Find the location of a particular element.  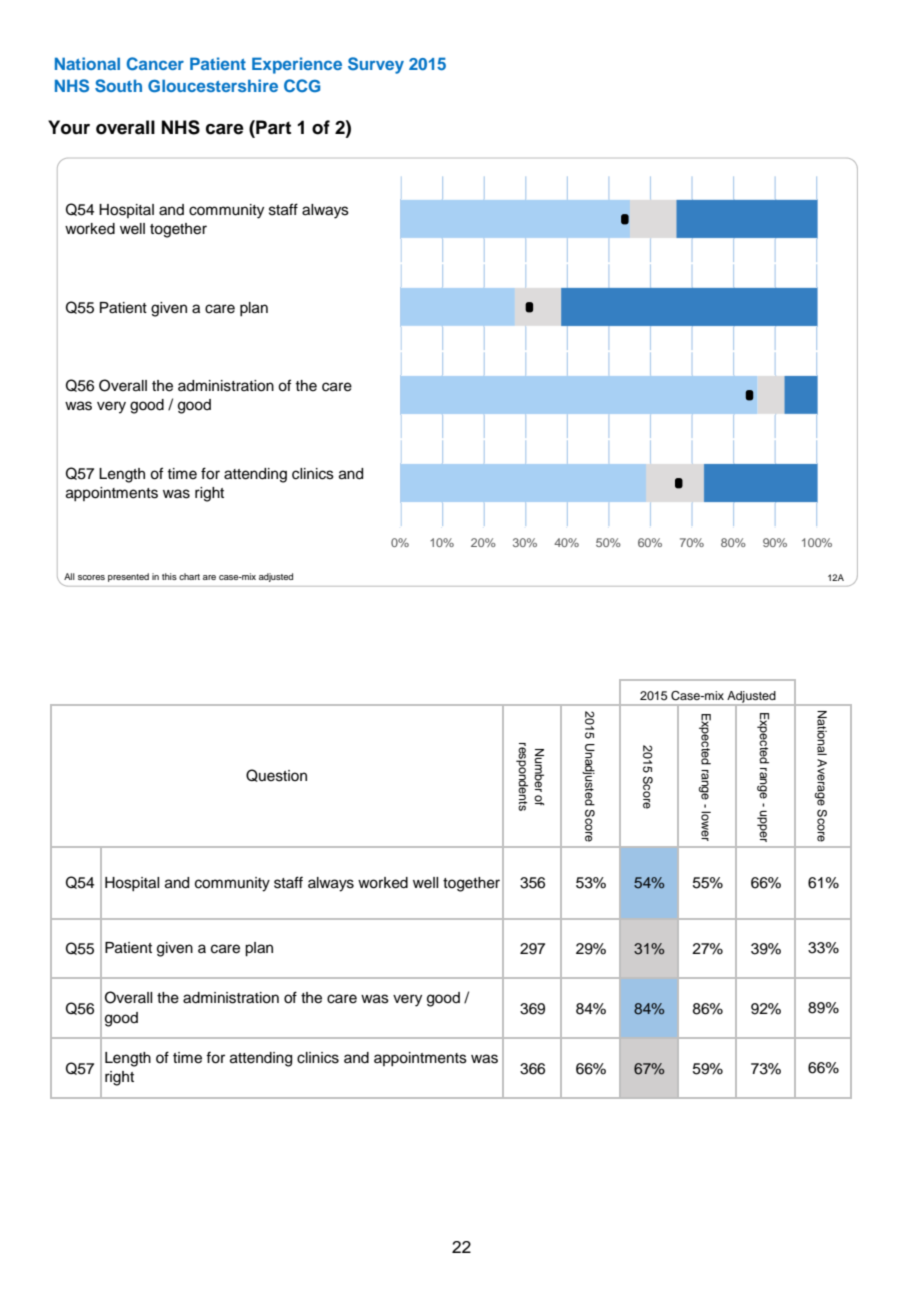

Your is located at coordinates (69, 127).
